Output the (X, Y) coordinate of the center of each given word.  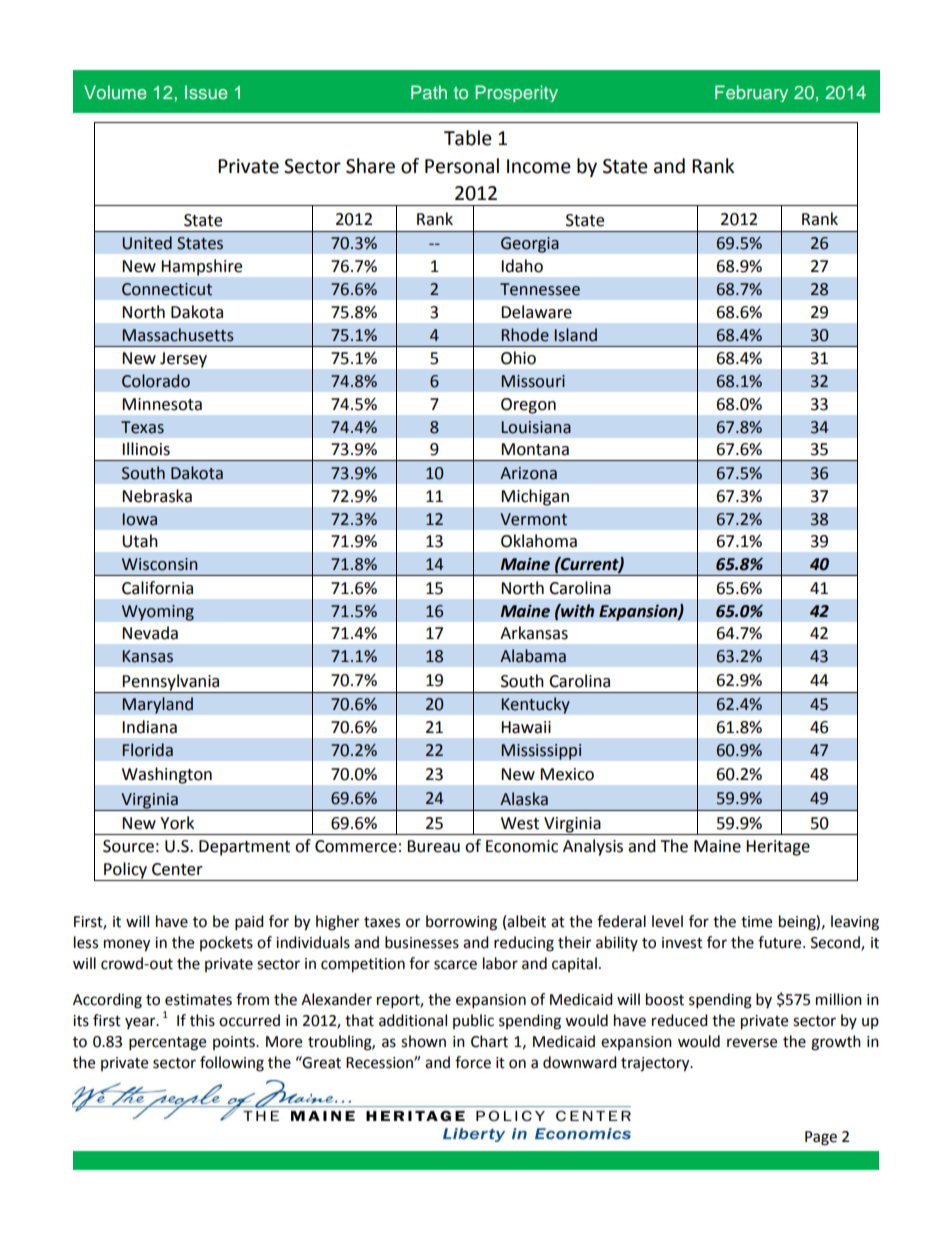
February (751, 93)
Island (575, 335)
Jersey (183, 360)
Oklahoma (539, 541)
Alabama (533, 656)
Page (821, 1138)
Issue (206, 92)
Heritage (778, 848)
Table (468, 138)
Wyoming (158, 613)
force (473, 1062)
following (232, 1064)
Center (177, 869)
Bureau (433, 846)
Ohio (518, 358)
